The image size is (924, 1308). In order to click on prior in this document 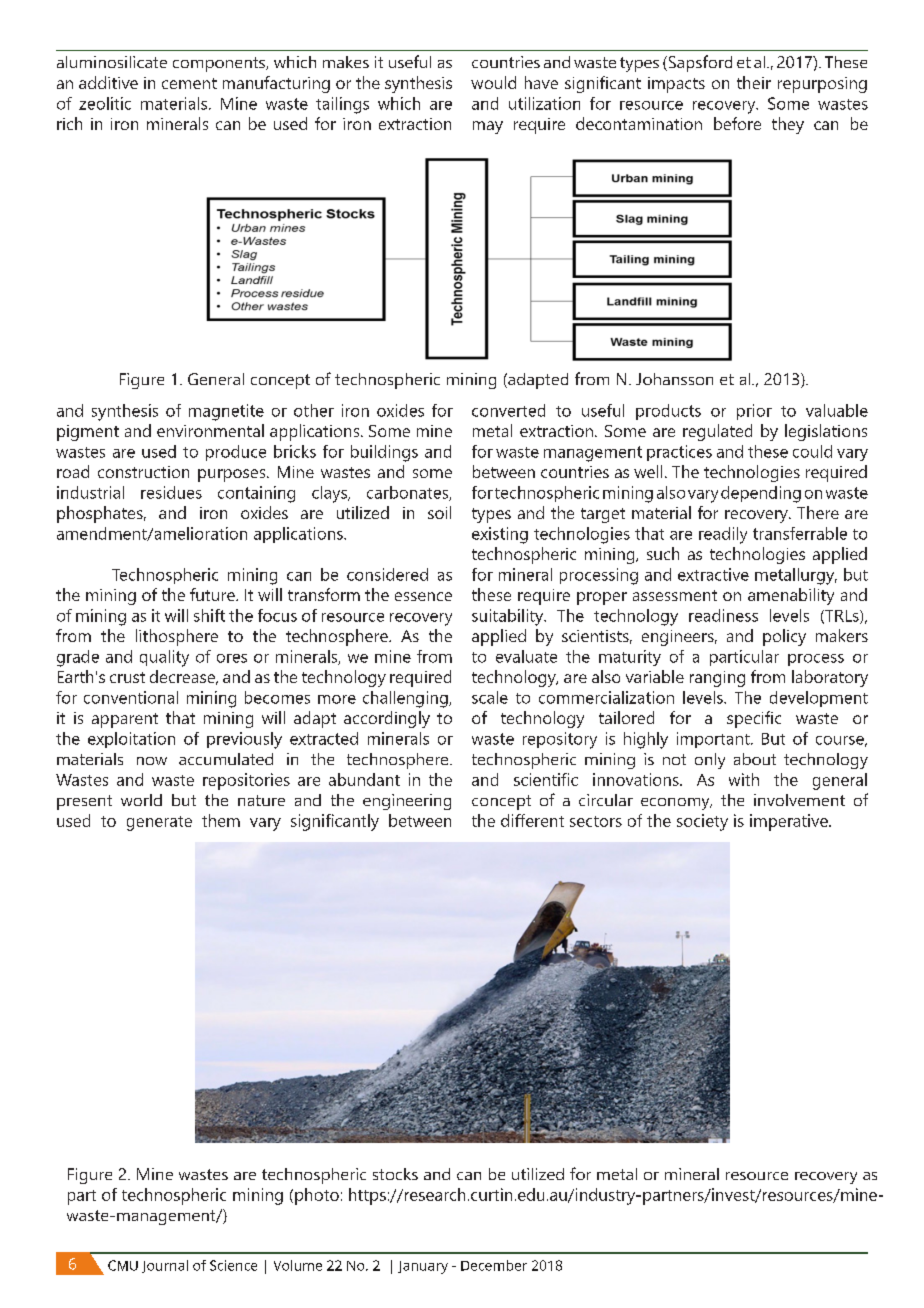, I will do `click(754, 412)`.
